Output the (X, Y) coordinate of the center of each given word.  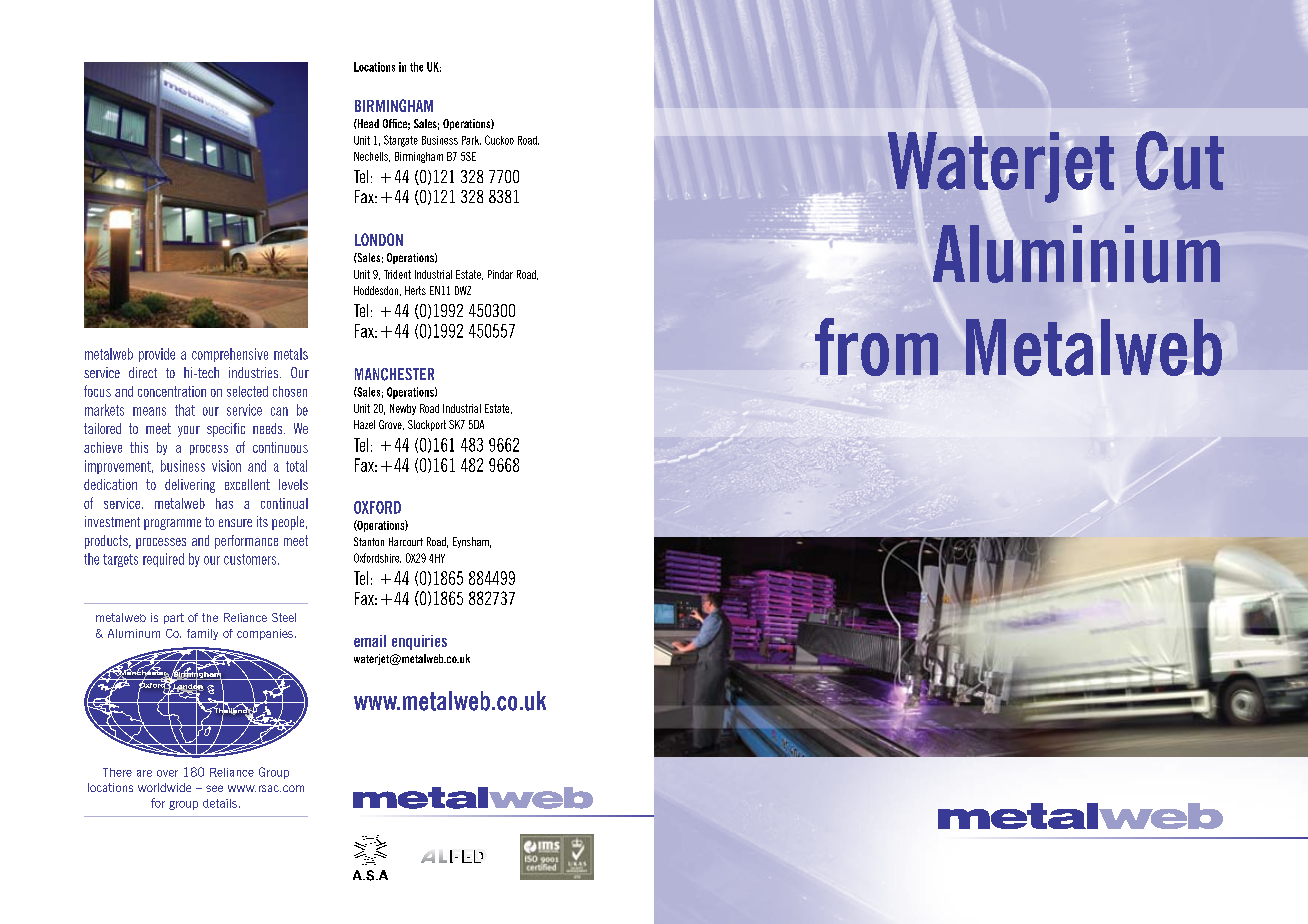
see (214, 788)
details (220, 803)
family (202, 634)
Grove (391, 425)
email (370, 641)
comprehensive (230, 355)
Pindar (500, 274)
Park (471, 140)
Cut (1180, 160)
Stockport (427, 425)
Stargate (401, 141)
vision (226, 466)
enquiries (419, 642)
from (876, 347)
